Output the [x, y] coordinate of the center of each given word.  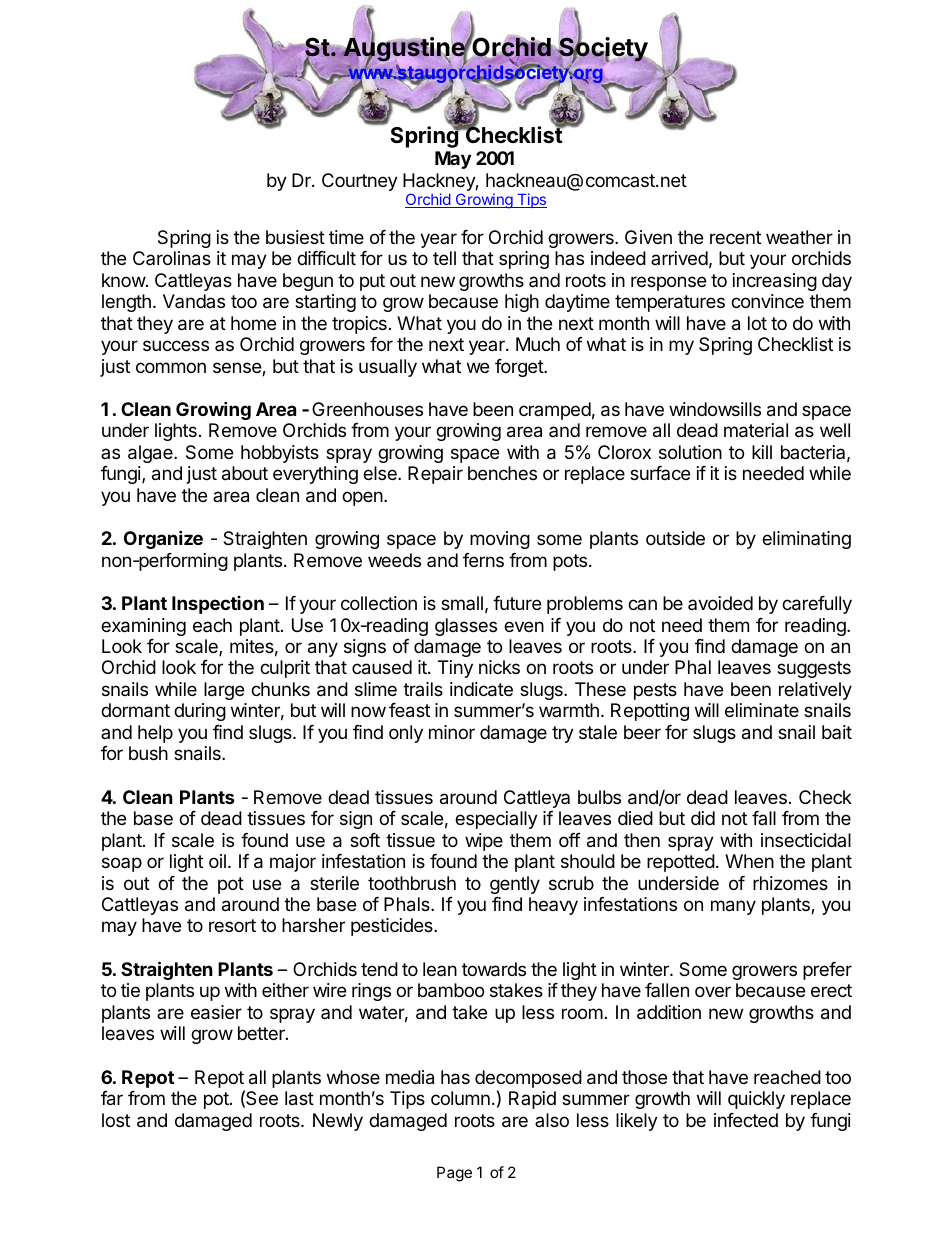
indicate [481, 689]
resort [232, 925]
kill [762, 452]
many [733, 907]
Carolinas [172, 258]
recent [735, 237]
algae [151, 454]
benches [502, 473]
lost [116, 1120]
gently [515, 885]
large [224, 691]
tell [444, 258]
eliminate [762, 710]
